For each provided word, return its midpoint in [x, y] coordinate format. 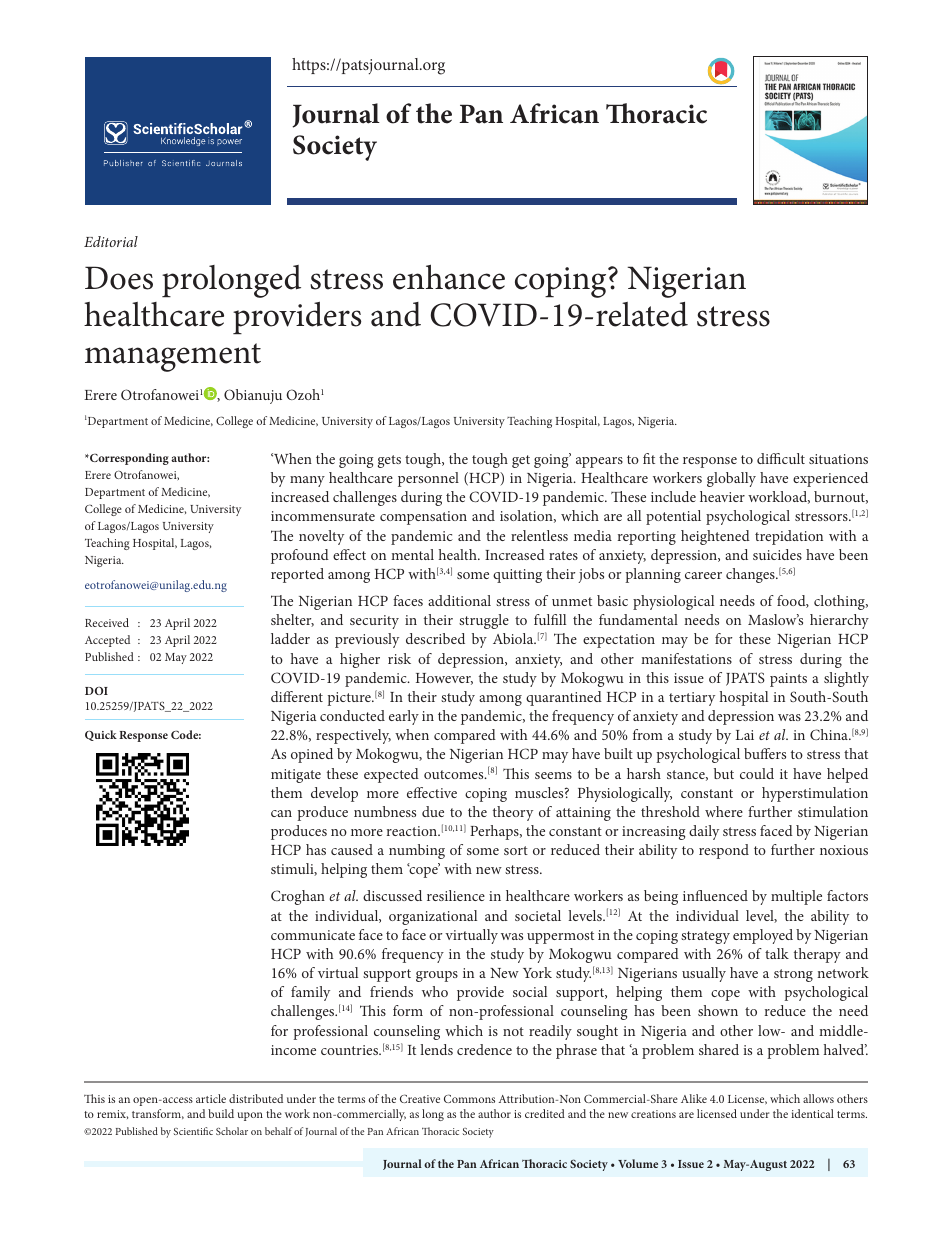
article [211, 1098]
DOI [96, 691]
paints [788, 680]
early [404, 717]
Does [119, 278]
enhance [449, 277]
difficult [781, 458]
